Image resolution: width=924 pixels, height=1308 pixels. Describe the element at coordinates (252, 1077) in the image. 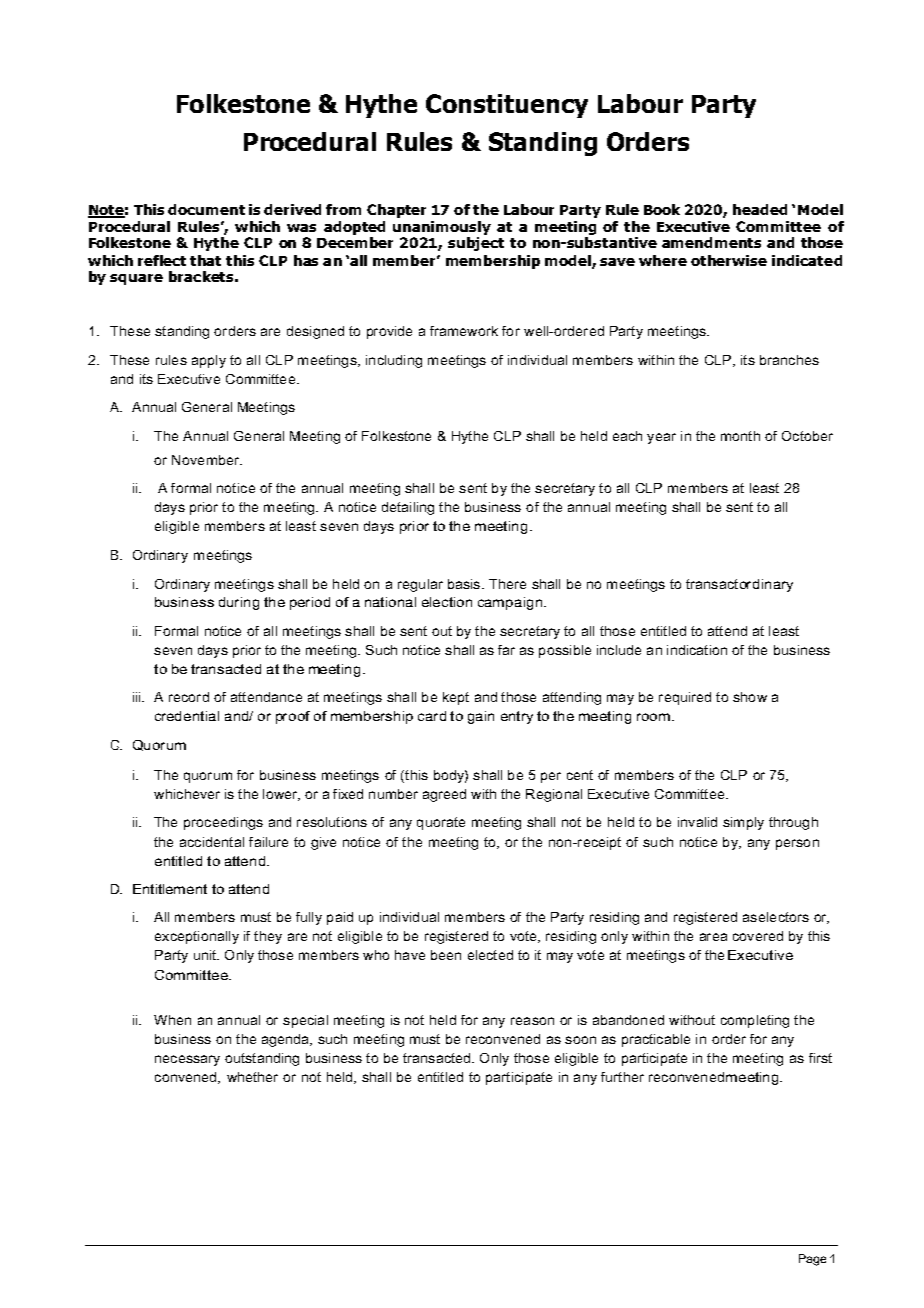

I see `whether` at that location.
